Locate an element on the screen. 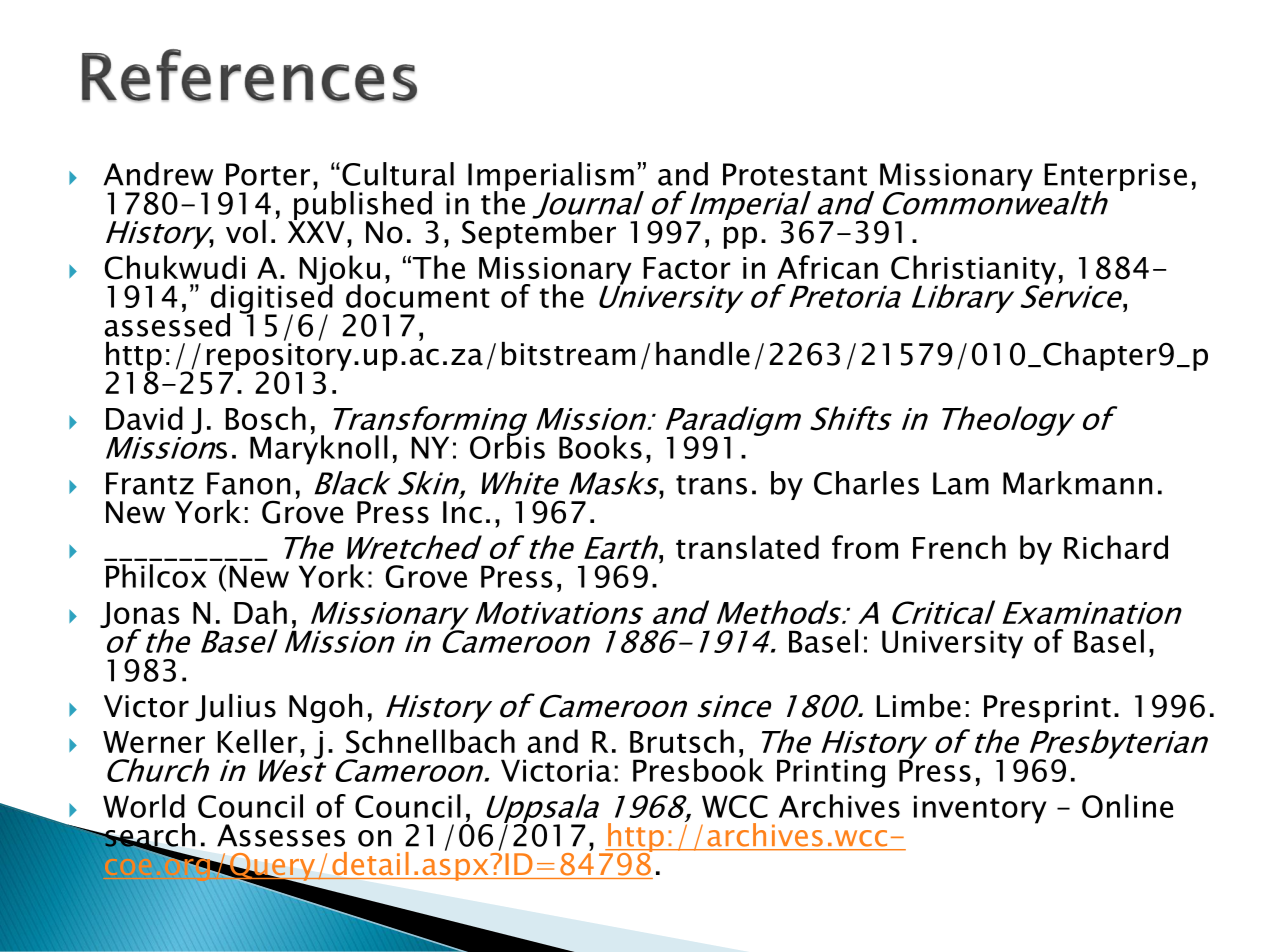 The width and height of the screenshot is (1270, 952). Printing is located at coordinates (831, 773).
